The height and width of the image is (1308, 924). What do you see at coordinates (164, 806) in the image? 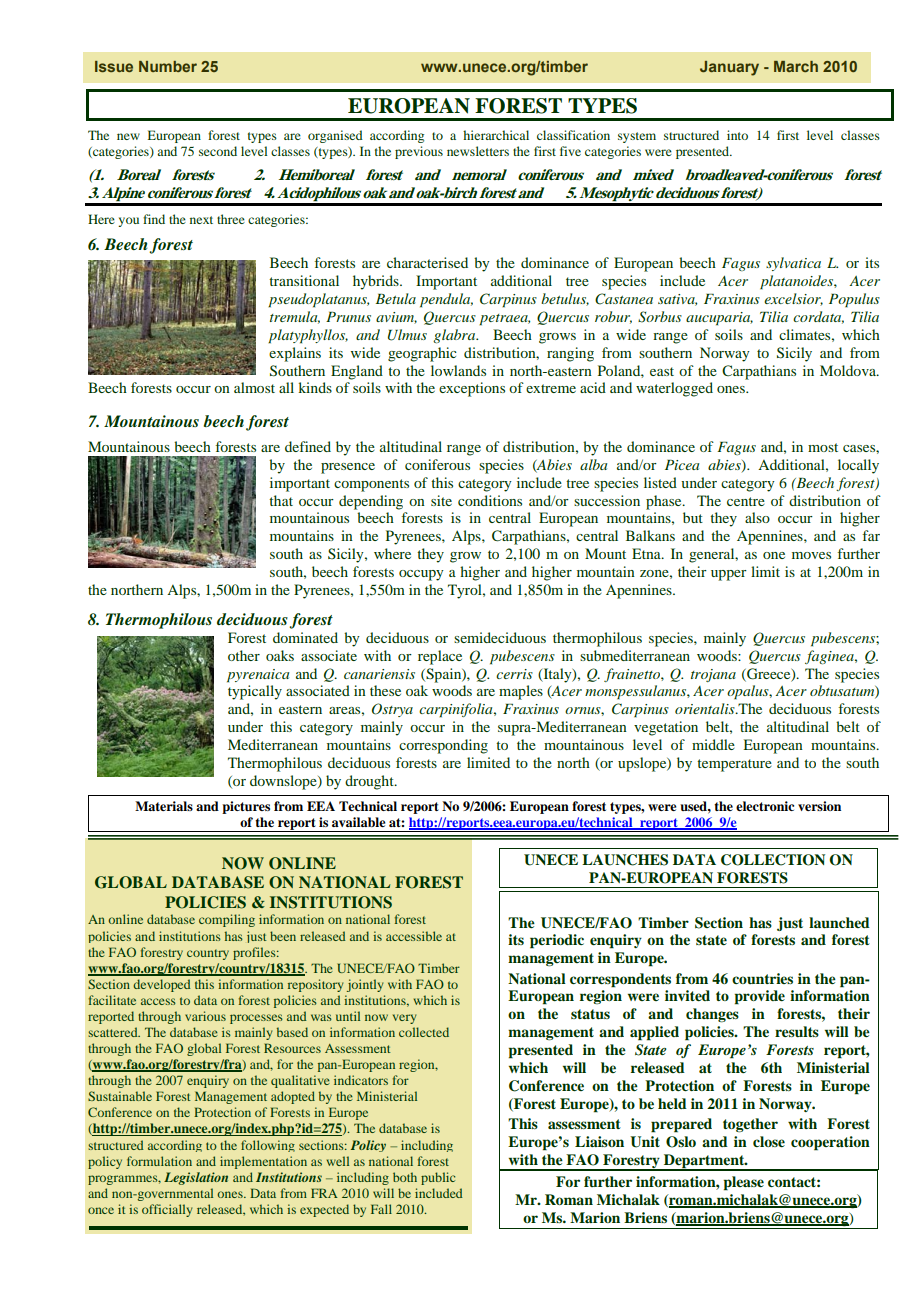
I see `Materials` at bounding box center [164, 806].
